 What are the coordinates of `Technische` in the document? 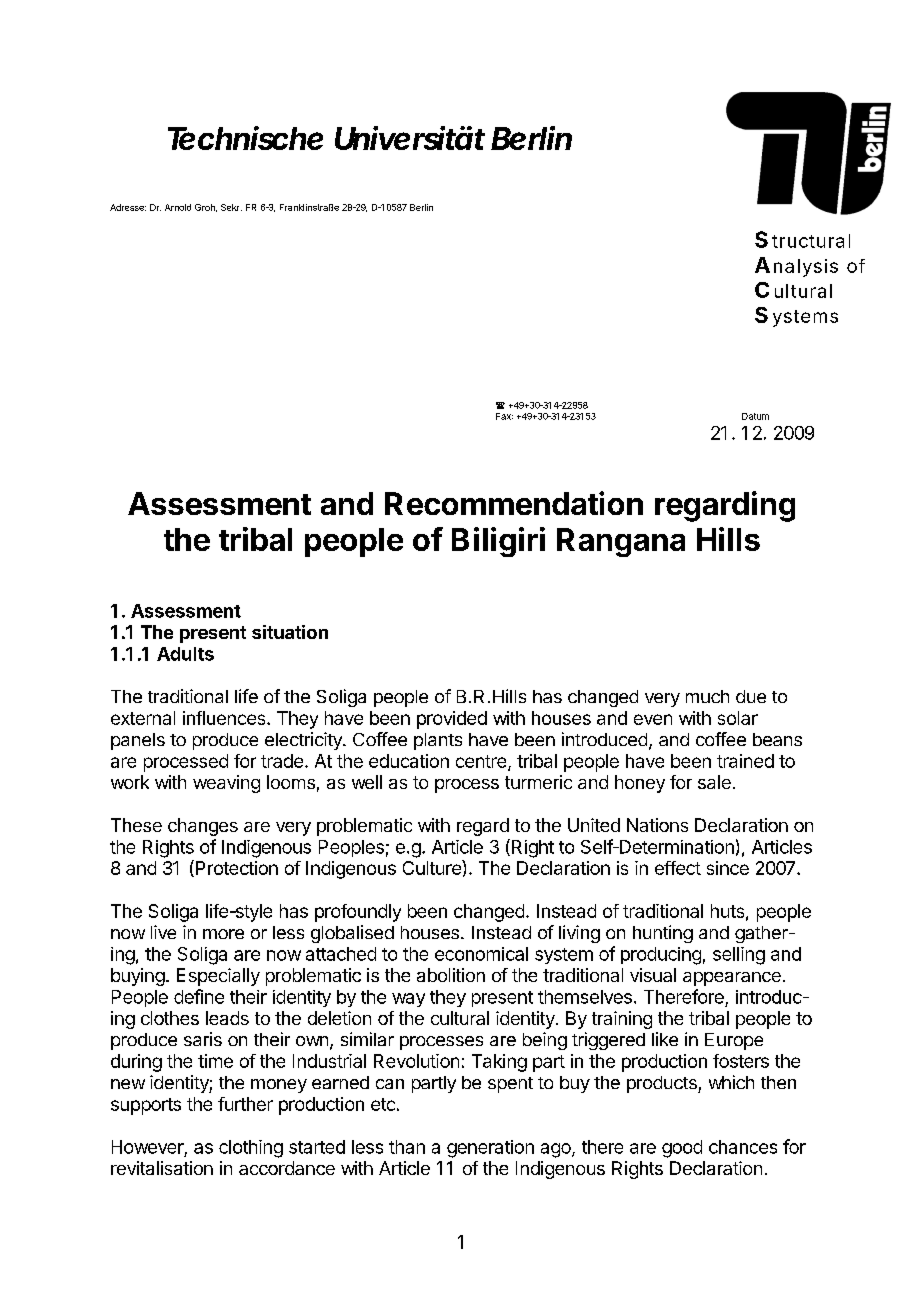 It's located at (245, 138).
